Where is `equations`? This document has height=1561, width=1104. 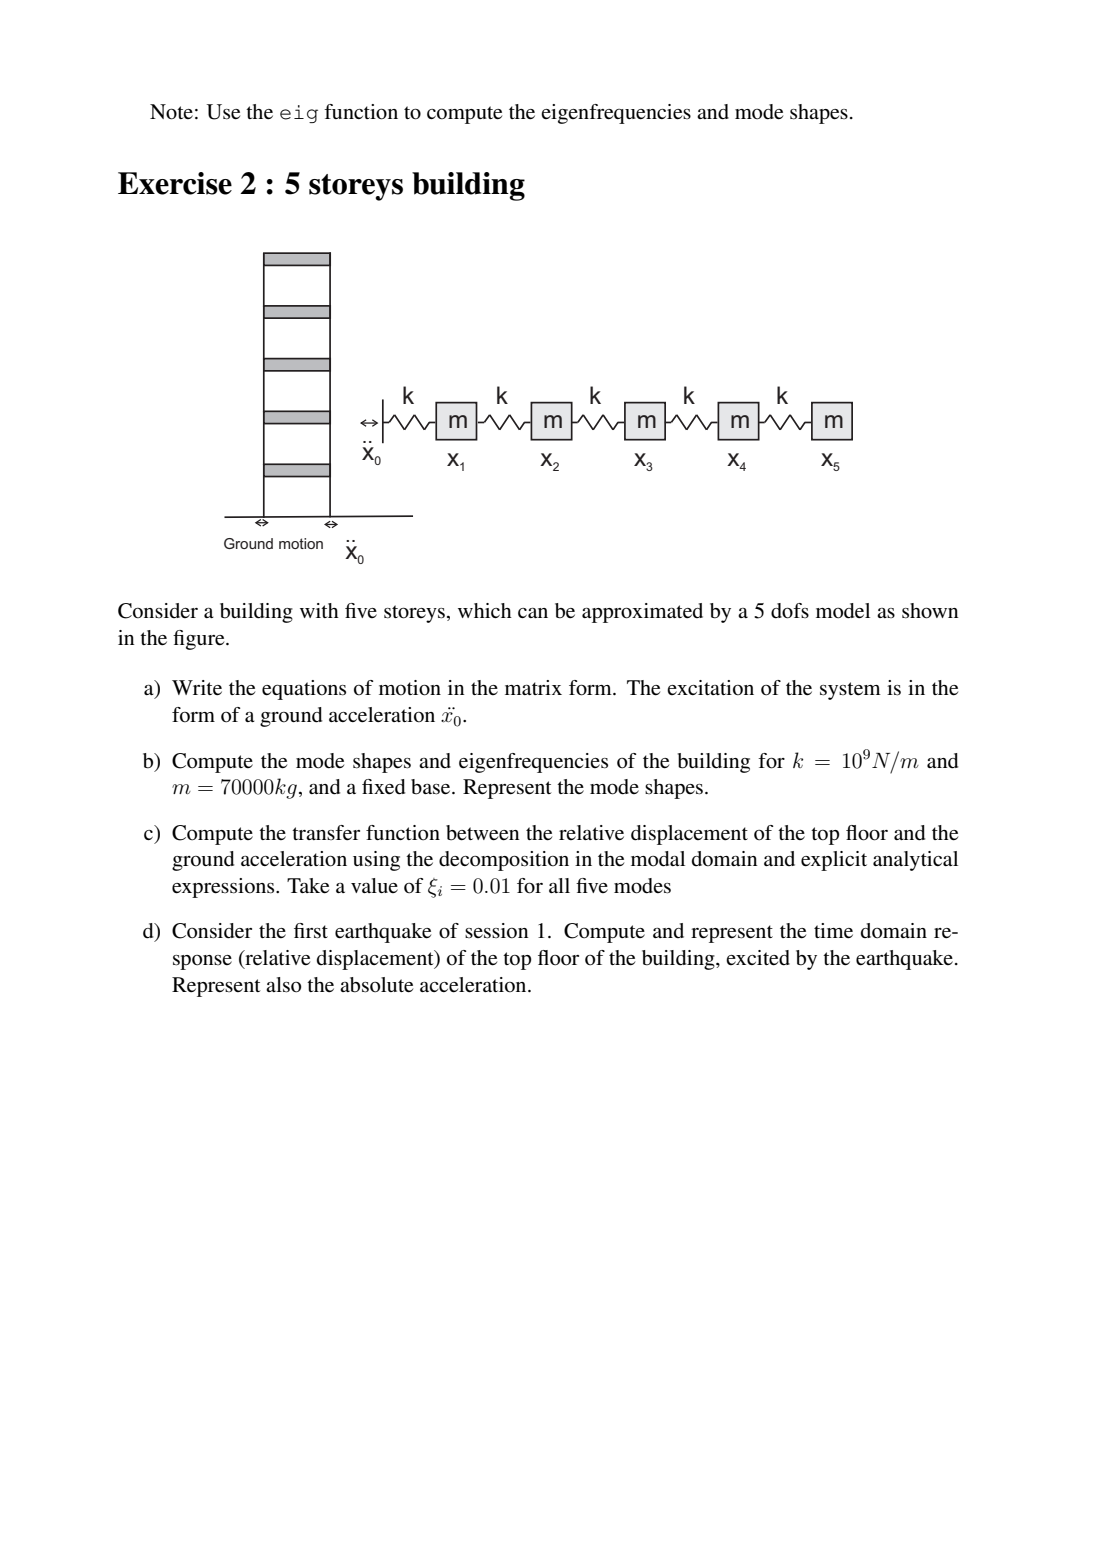 equations is located at coordinates (304, 690).
